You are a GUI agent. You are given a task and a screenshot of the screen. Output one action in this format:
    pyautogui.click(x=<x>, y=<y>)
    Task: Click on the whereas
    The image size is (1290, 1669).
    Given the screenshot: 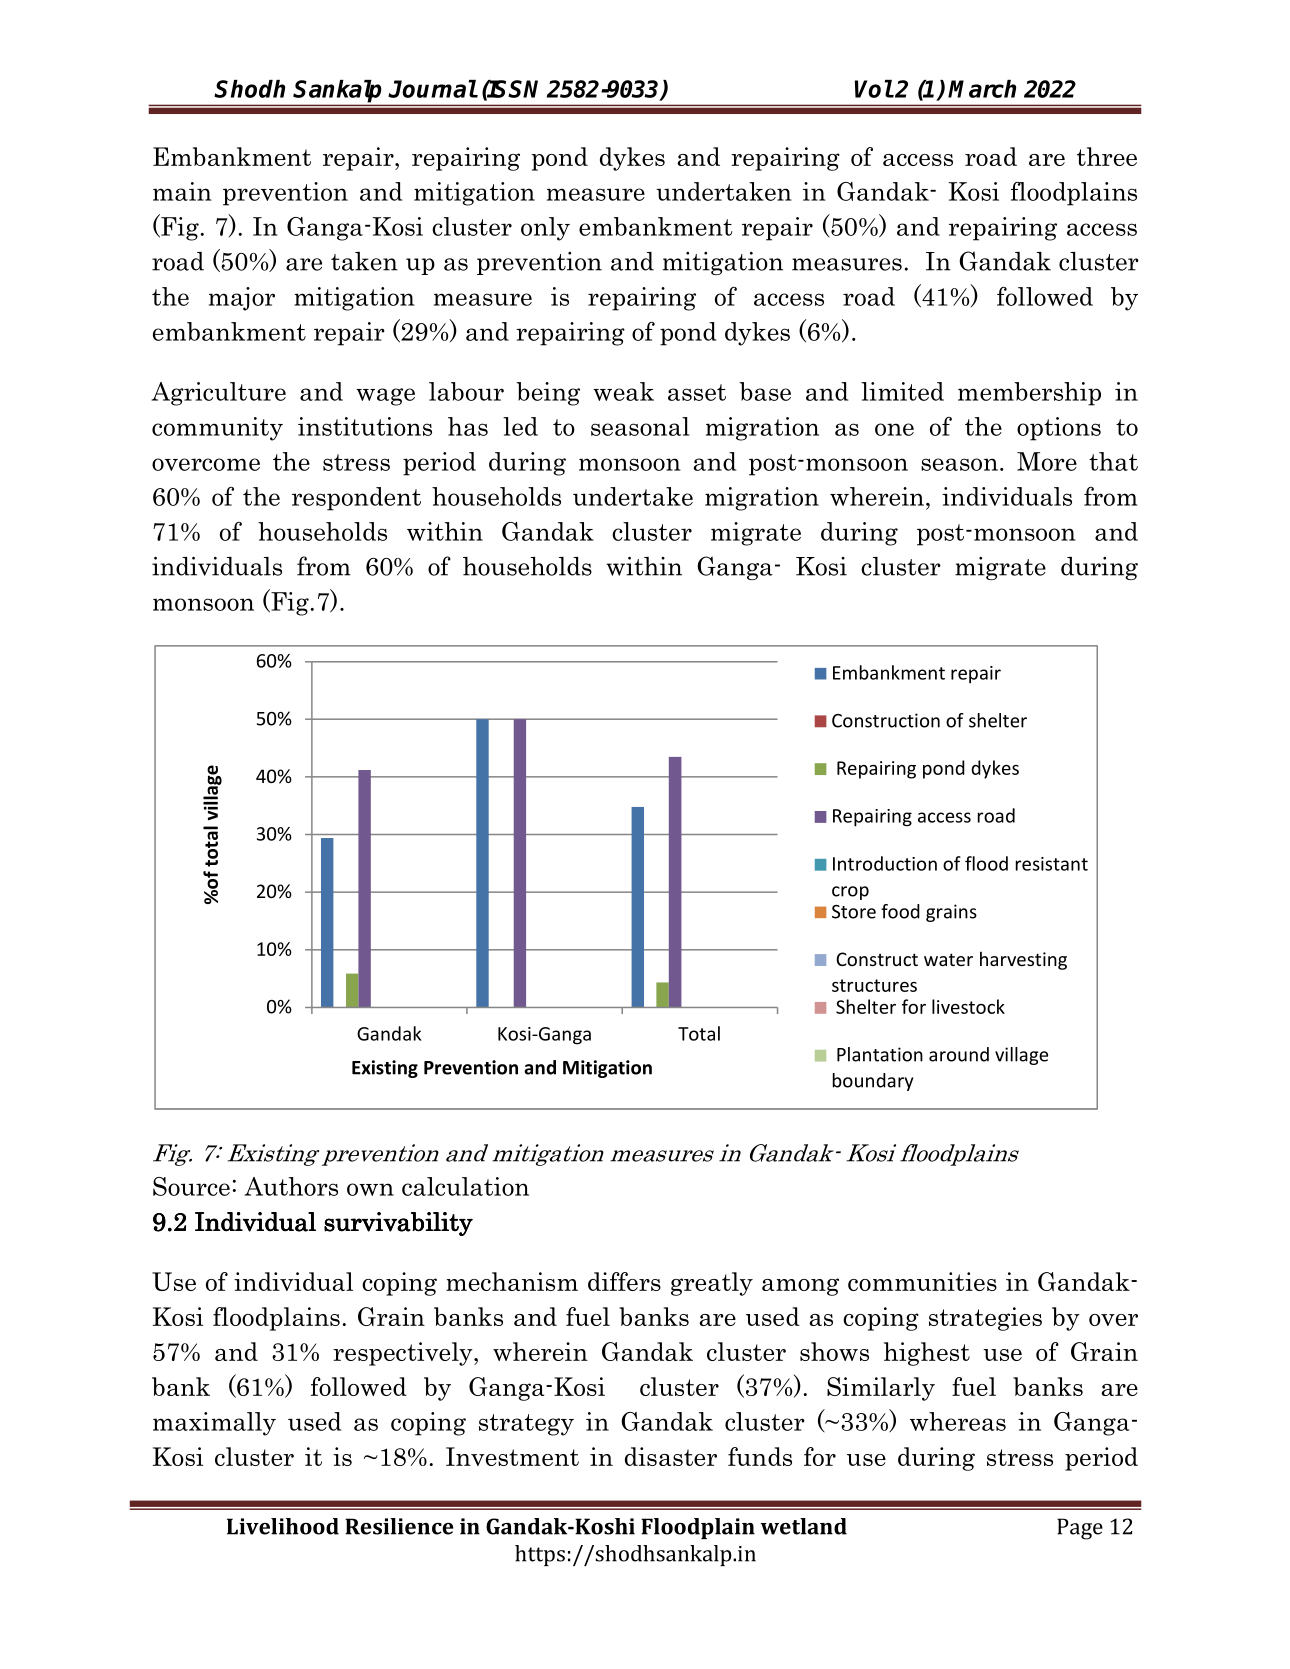 What is the action you would take?
    pyautogui.click(x=958, y=1421)
